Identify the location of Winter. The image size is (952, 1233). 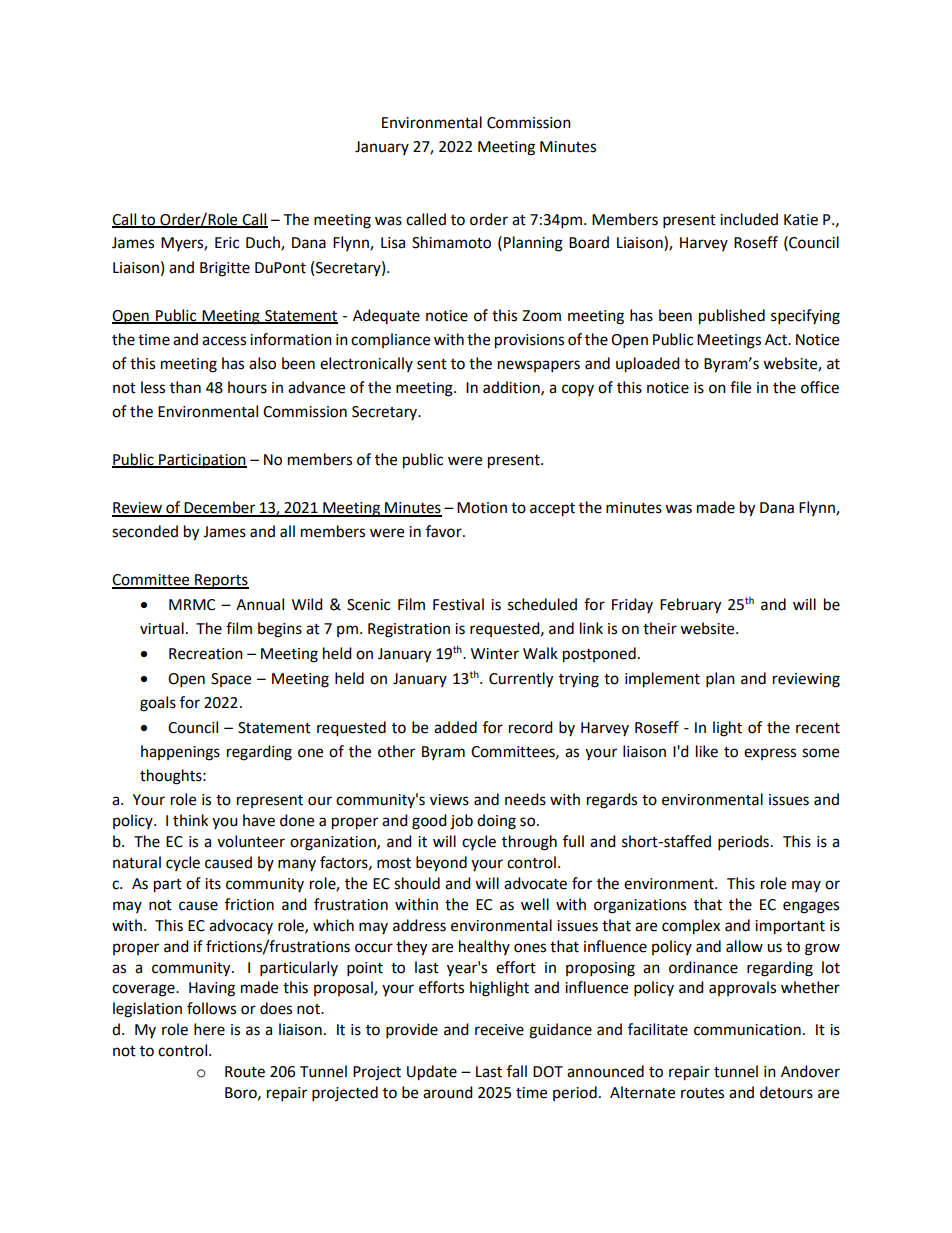
(495, 654).
